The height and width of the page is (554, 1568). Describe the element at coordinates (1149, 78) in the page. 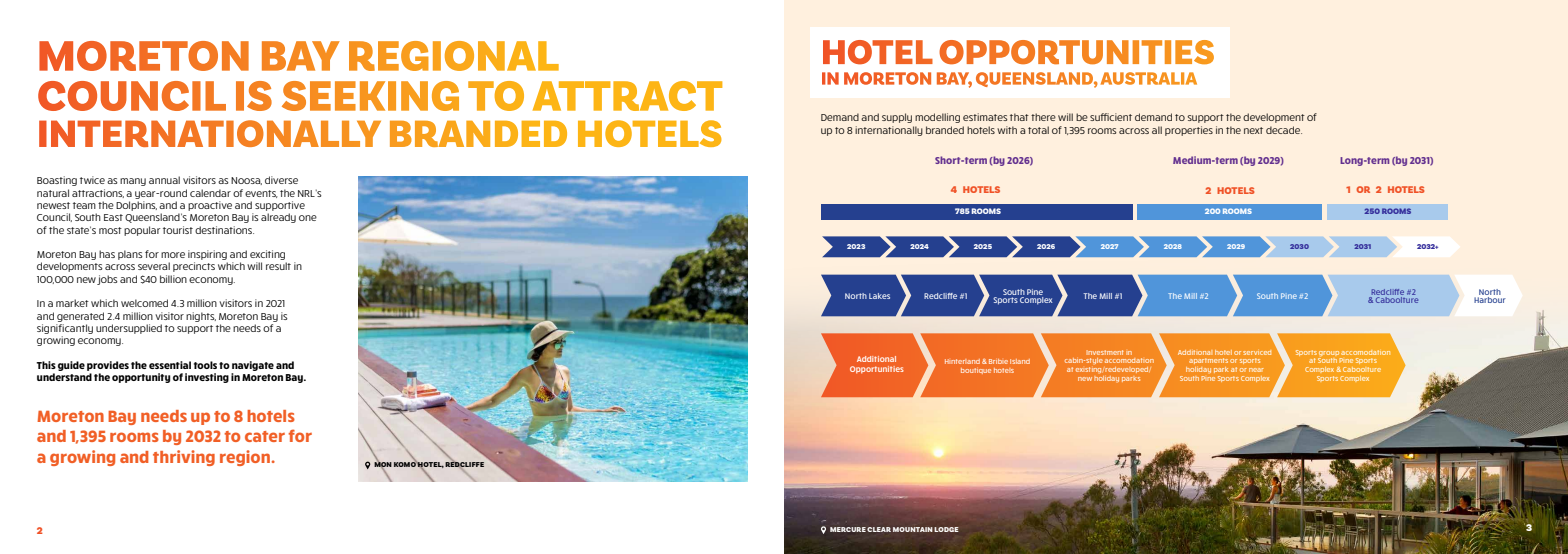

I see `AUSTRALIA` at that location.
